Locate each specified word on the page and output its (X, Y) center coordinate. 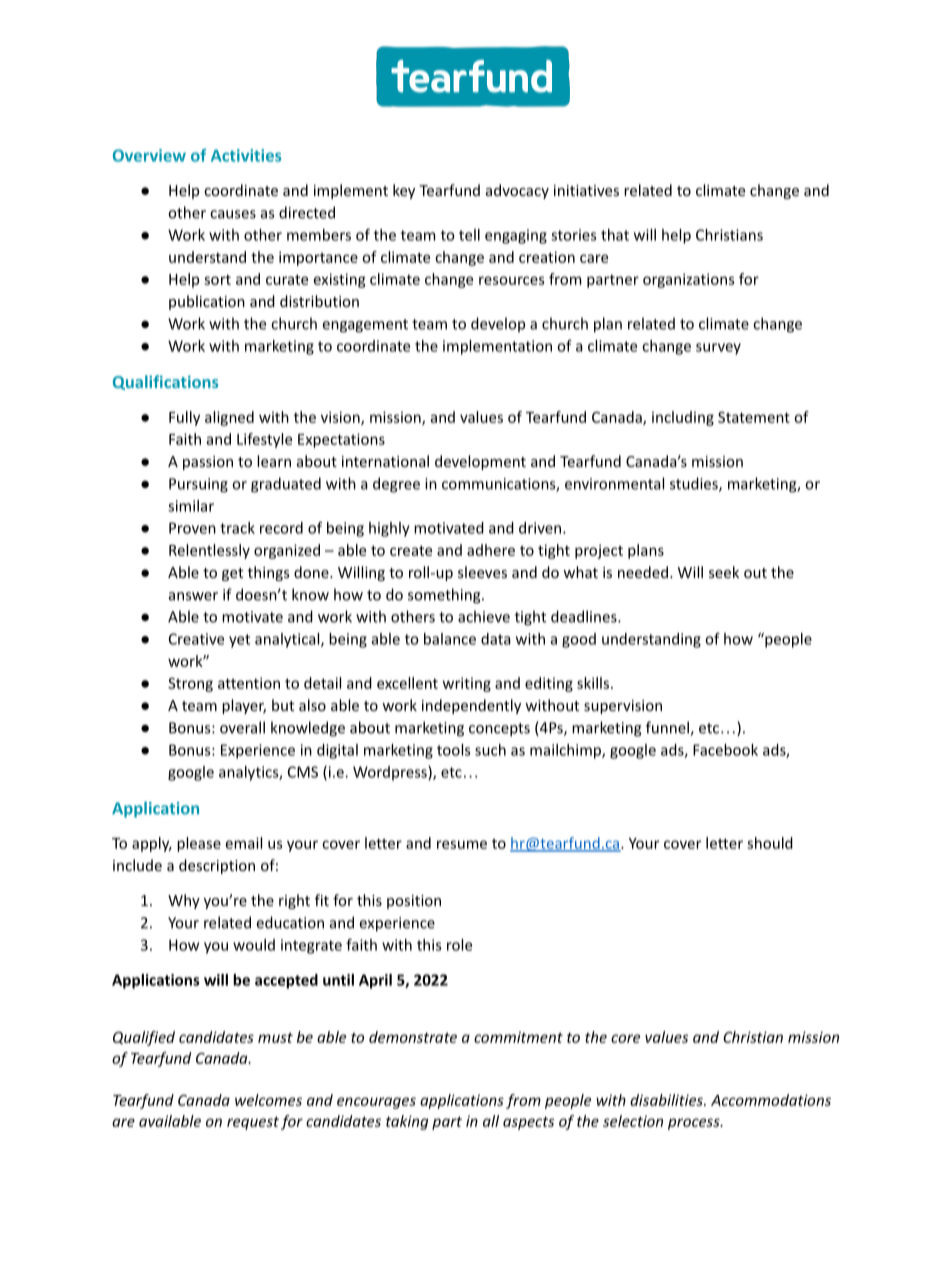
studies (695, 484)
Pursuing (198, 485)
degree (396, 485)
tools (453, 750)
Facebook (725, 750)
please (199, 844)
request (253, 1123)
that (615, 235)
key (404, 191)
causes (233, 214)
